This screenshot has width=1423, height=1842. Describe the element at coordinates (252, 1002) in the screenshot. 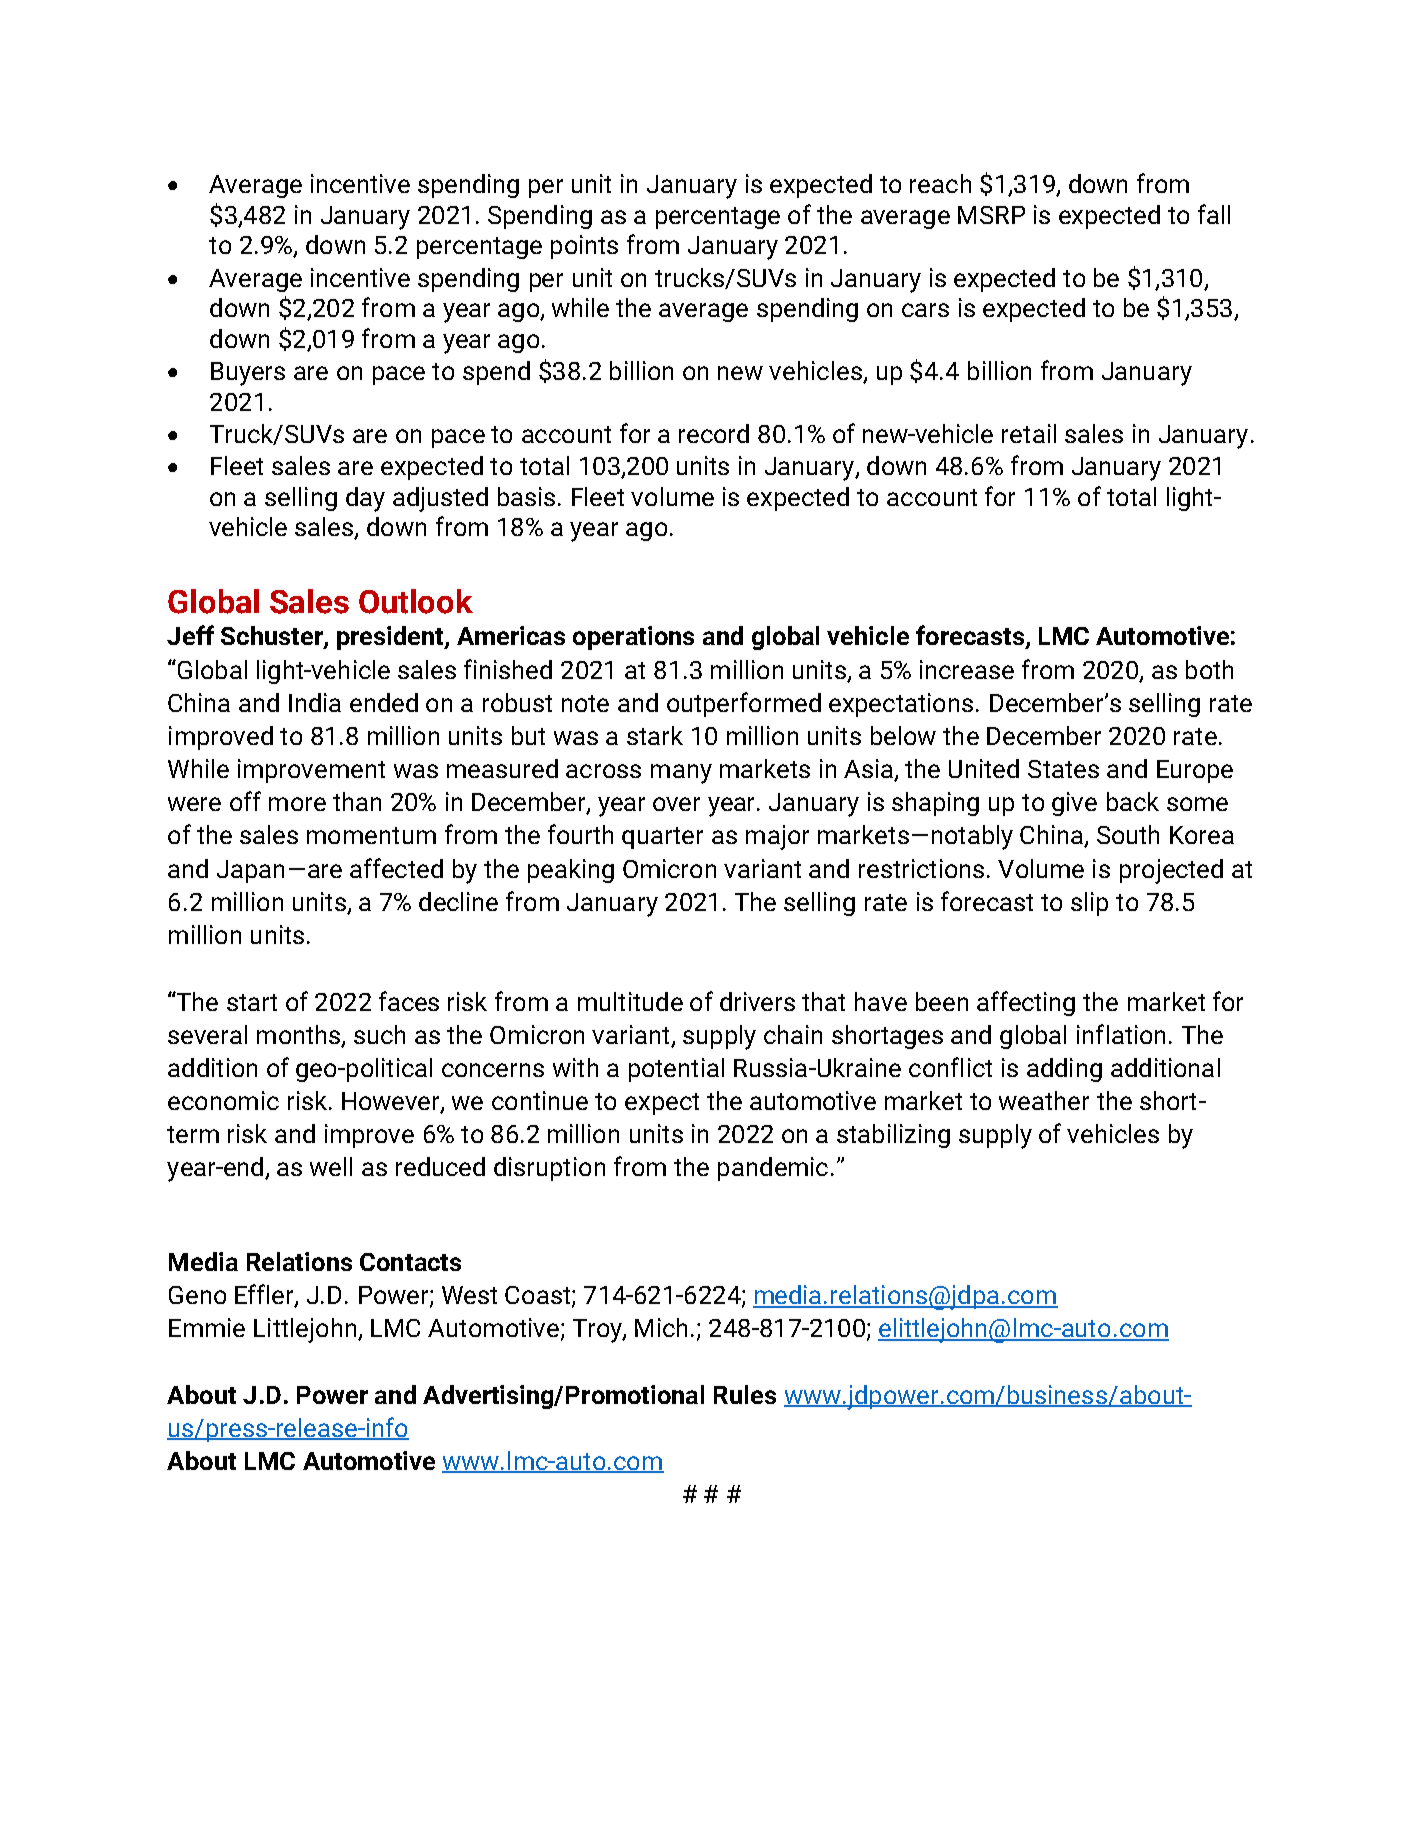

I see `start` at that location.
